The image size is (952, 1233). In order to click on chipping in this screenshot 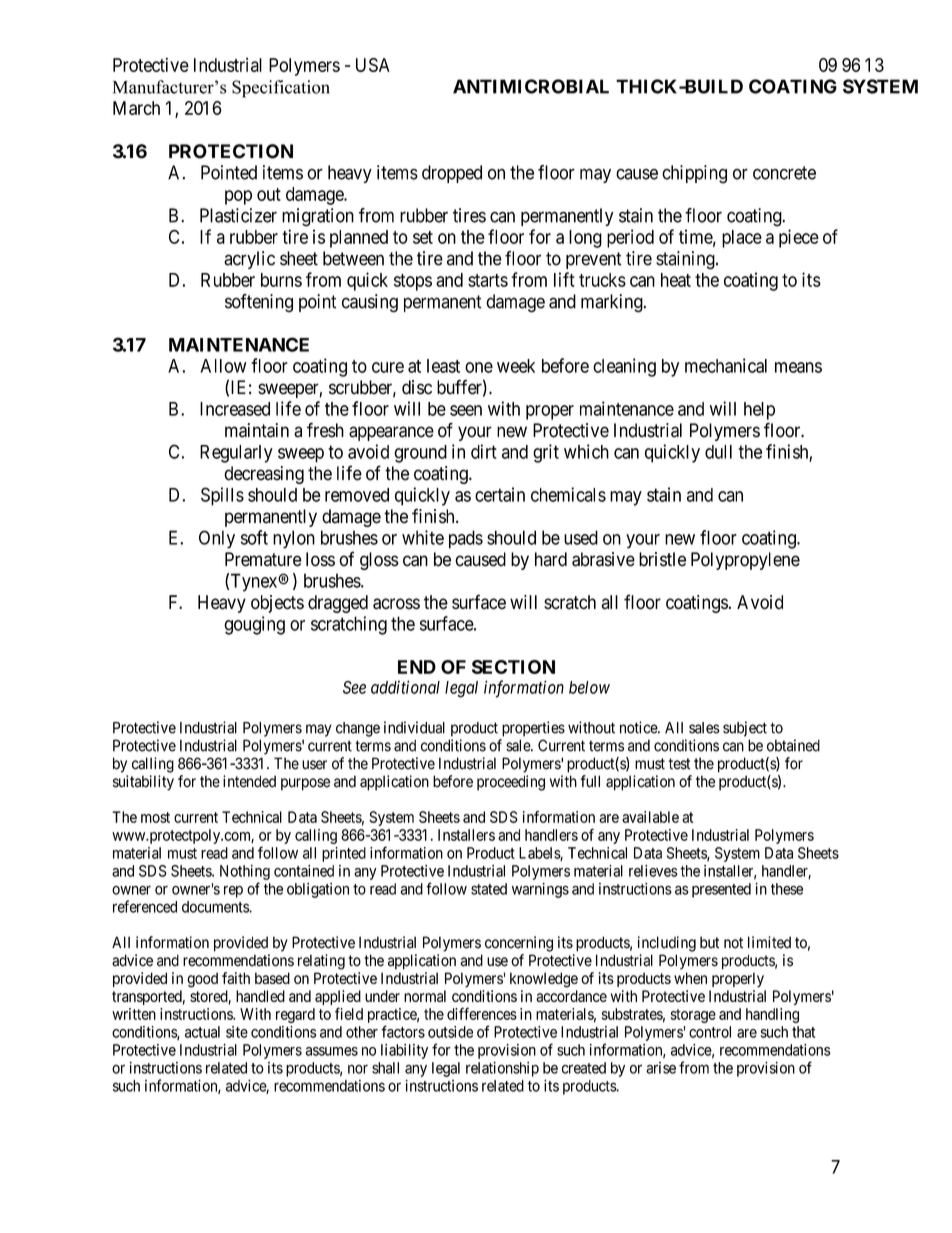, I will do `click(694, 174)`.
